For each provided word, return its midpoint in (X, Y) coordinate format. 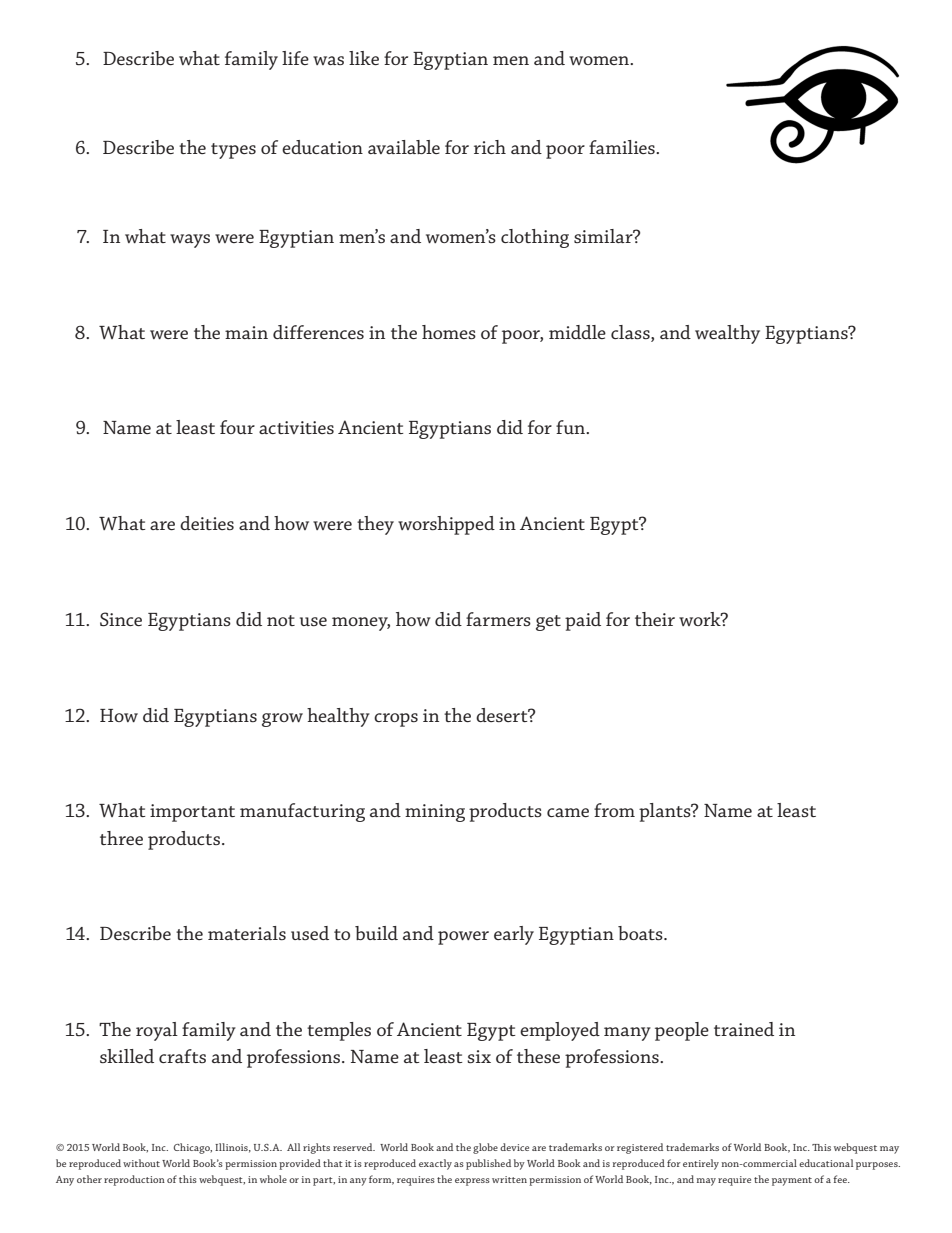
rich (490, 147)
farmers (498, 619)
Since (121, 619)
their (655, 619)
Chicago (193, 1148)
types (233, 151)
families (623, 147)
